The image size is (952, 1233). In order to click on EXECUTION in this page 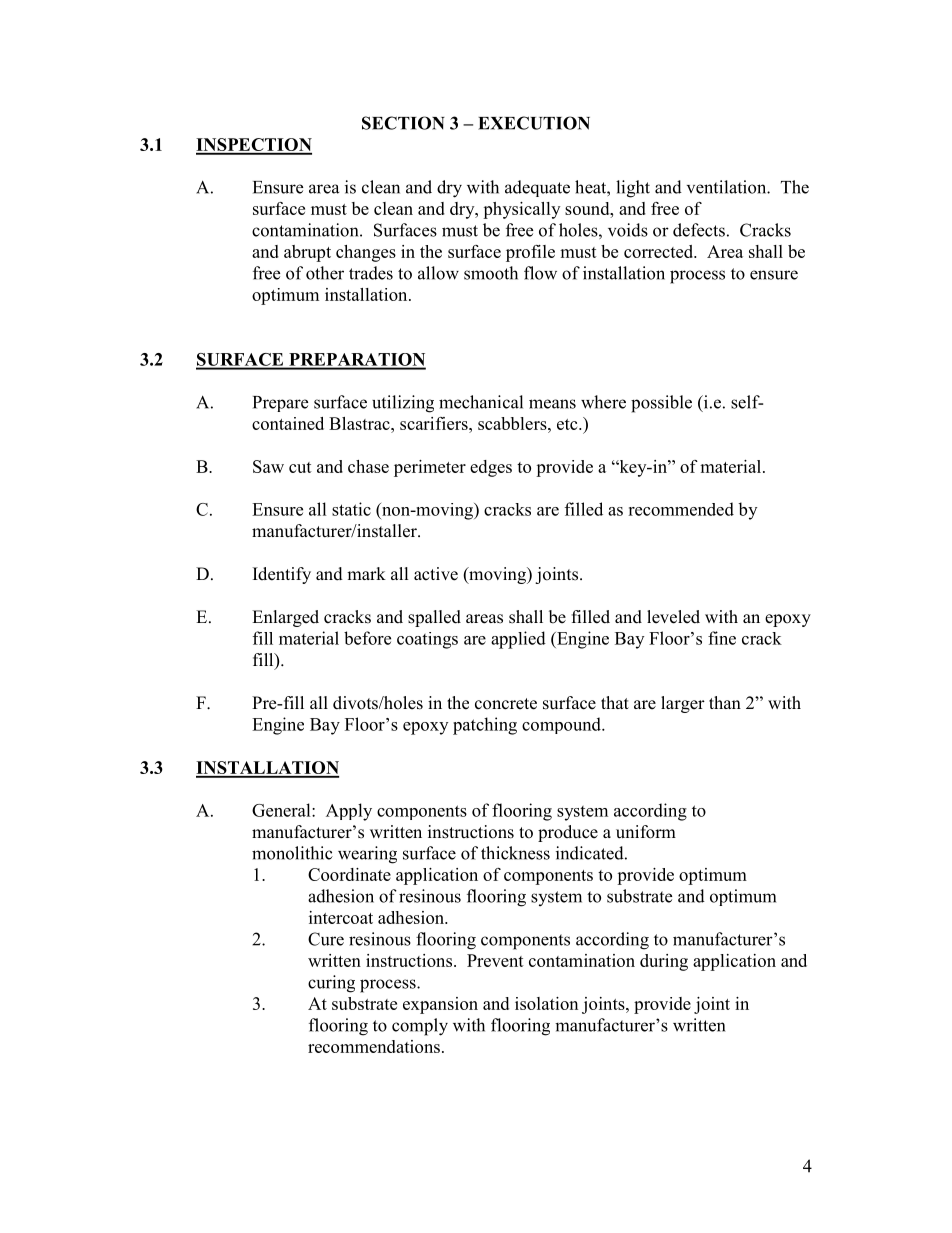, I will do `click(534, 123)`.
